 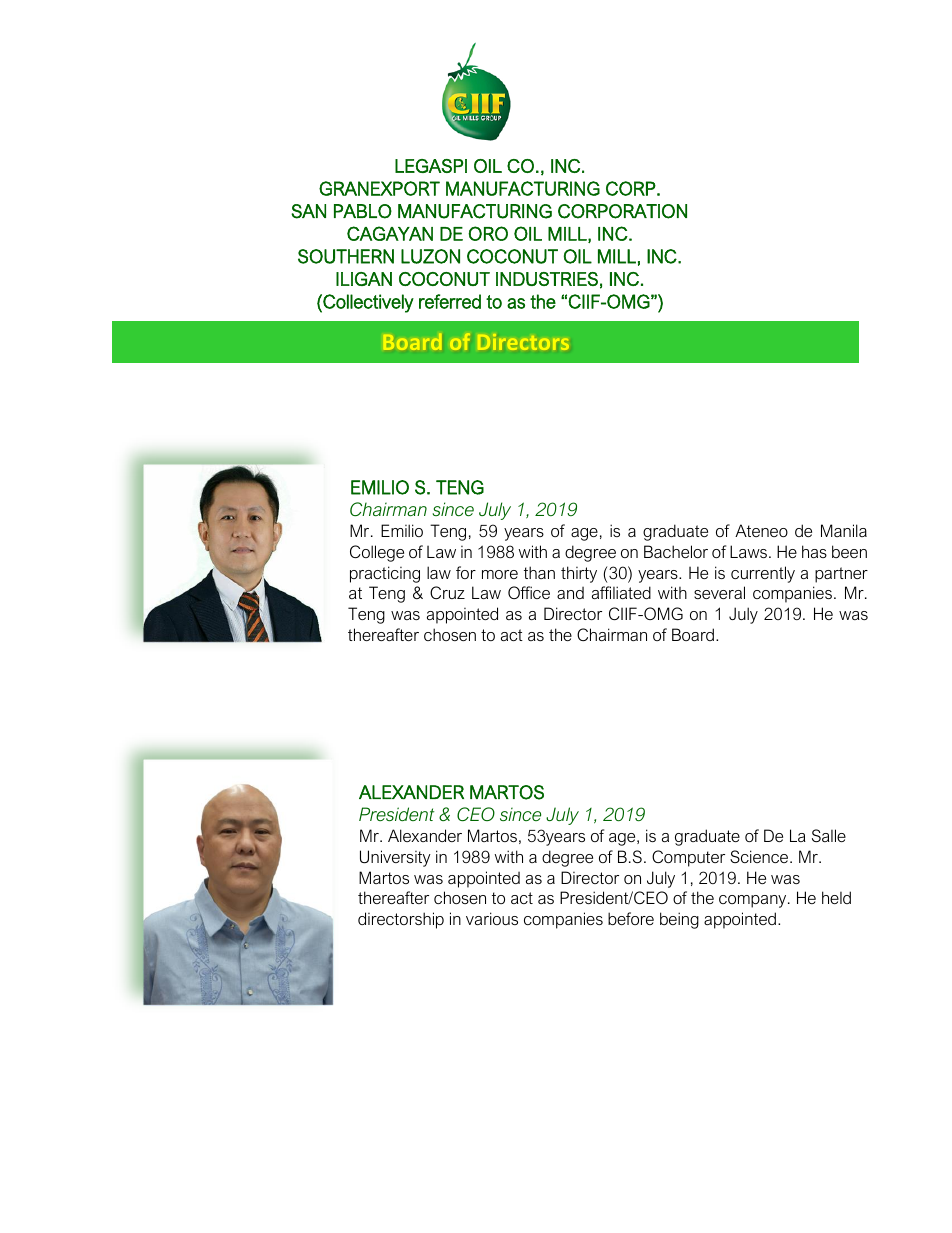 I want to click on affiliated, so click(x=621, y=592).
